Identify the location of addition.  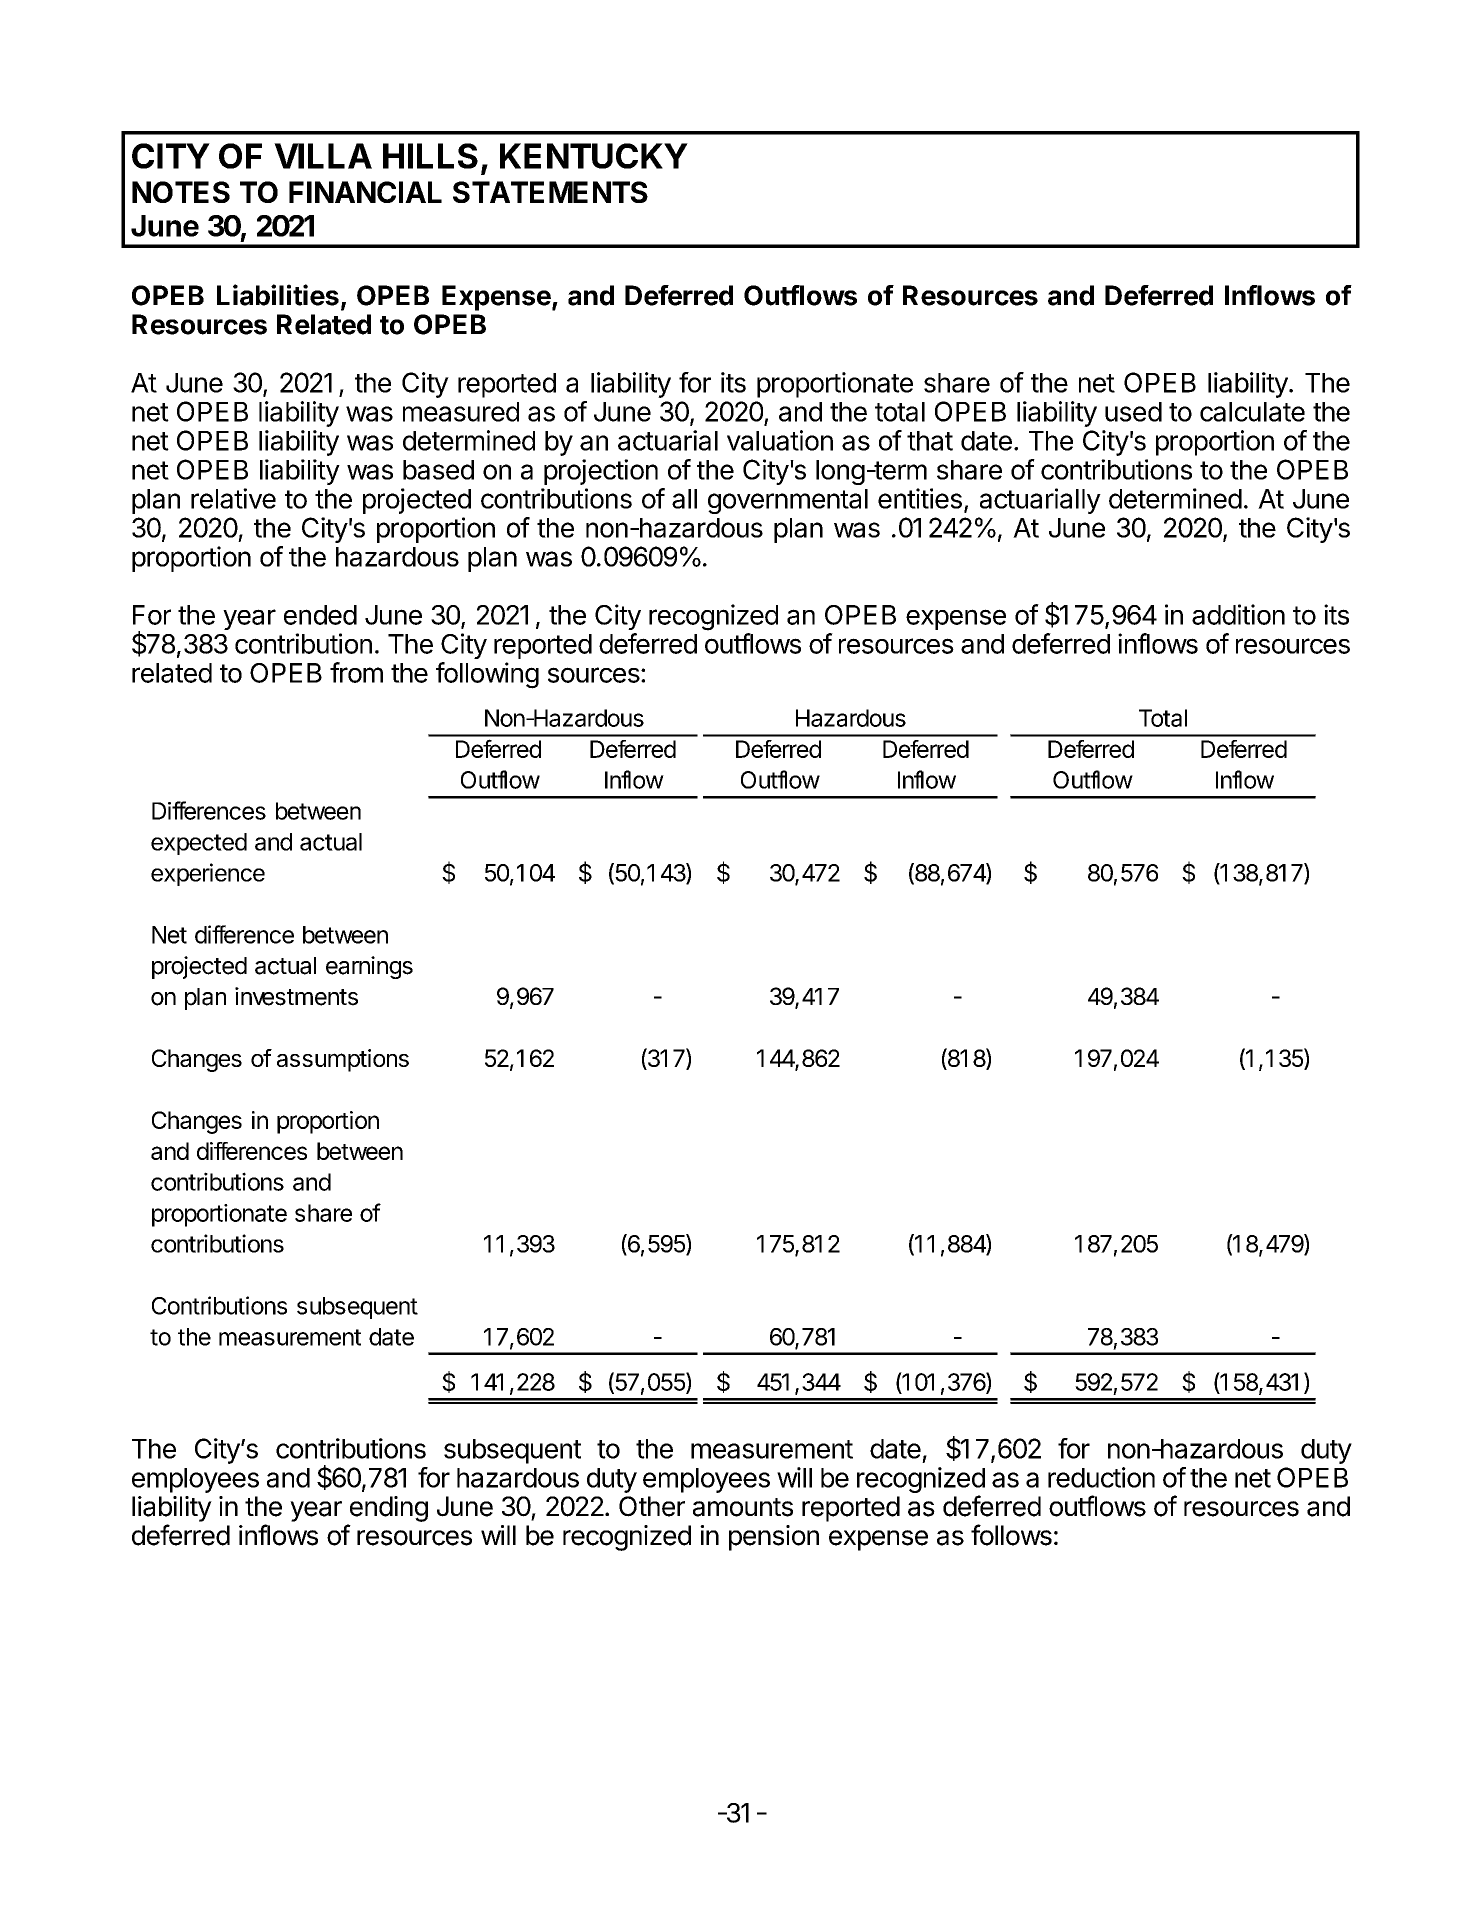
(1238, 614).
